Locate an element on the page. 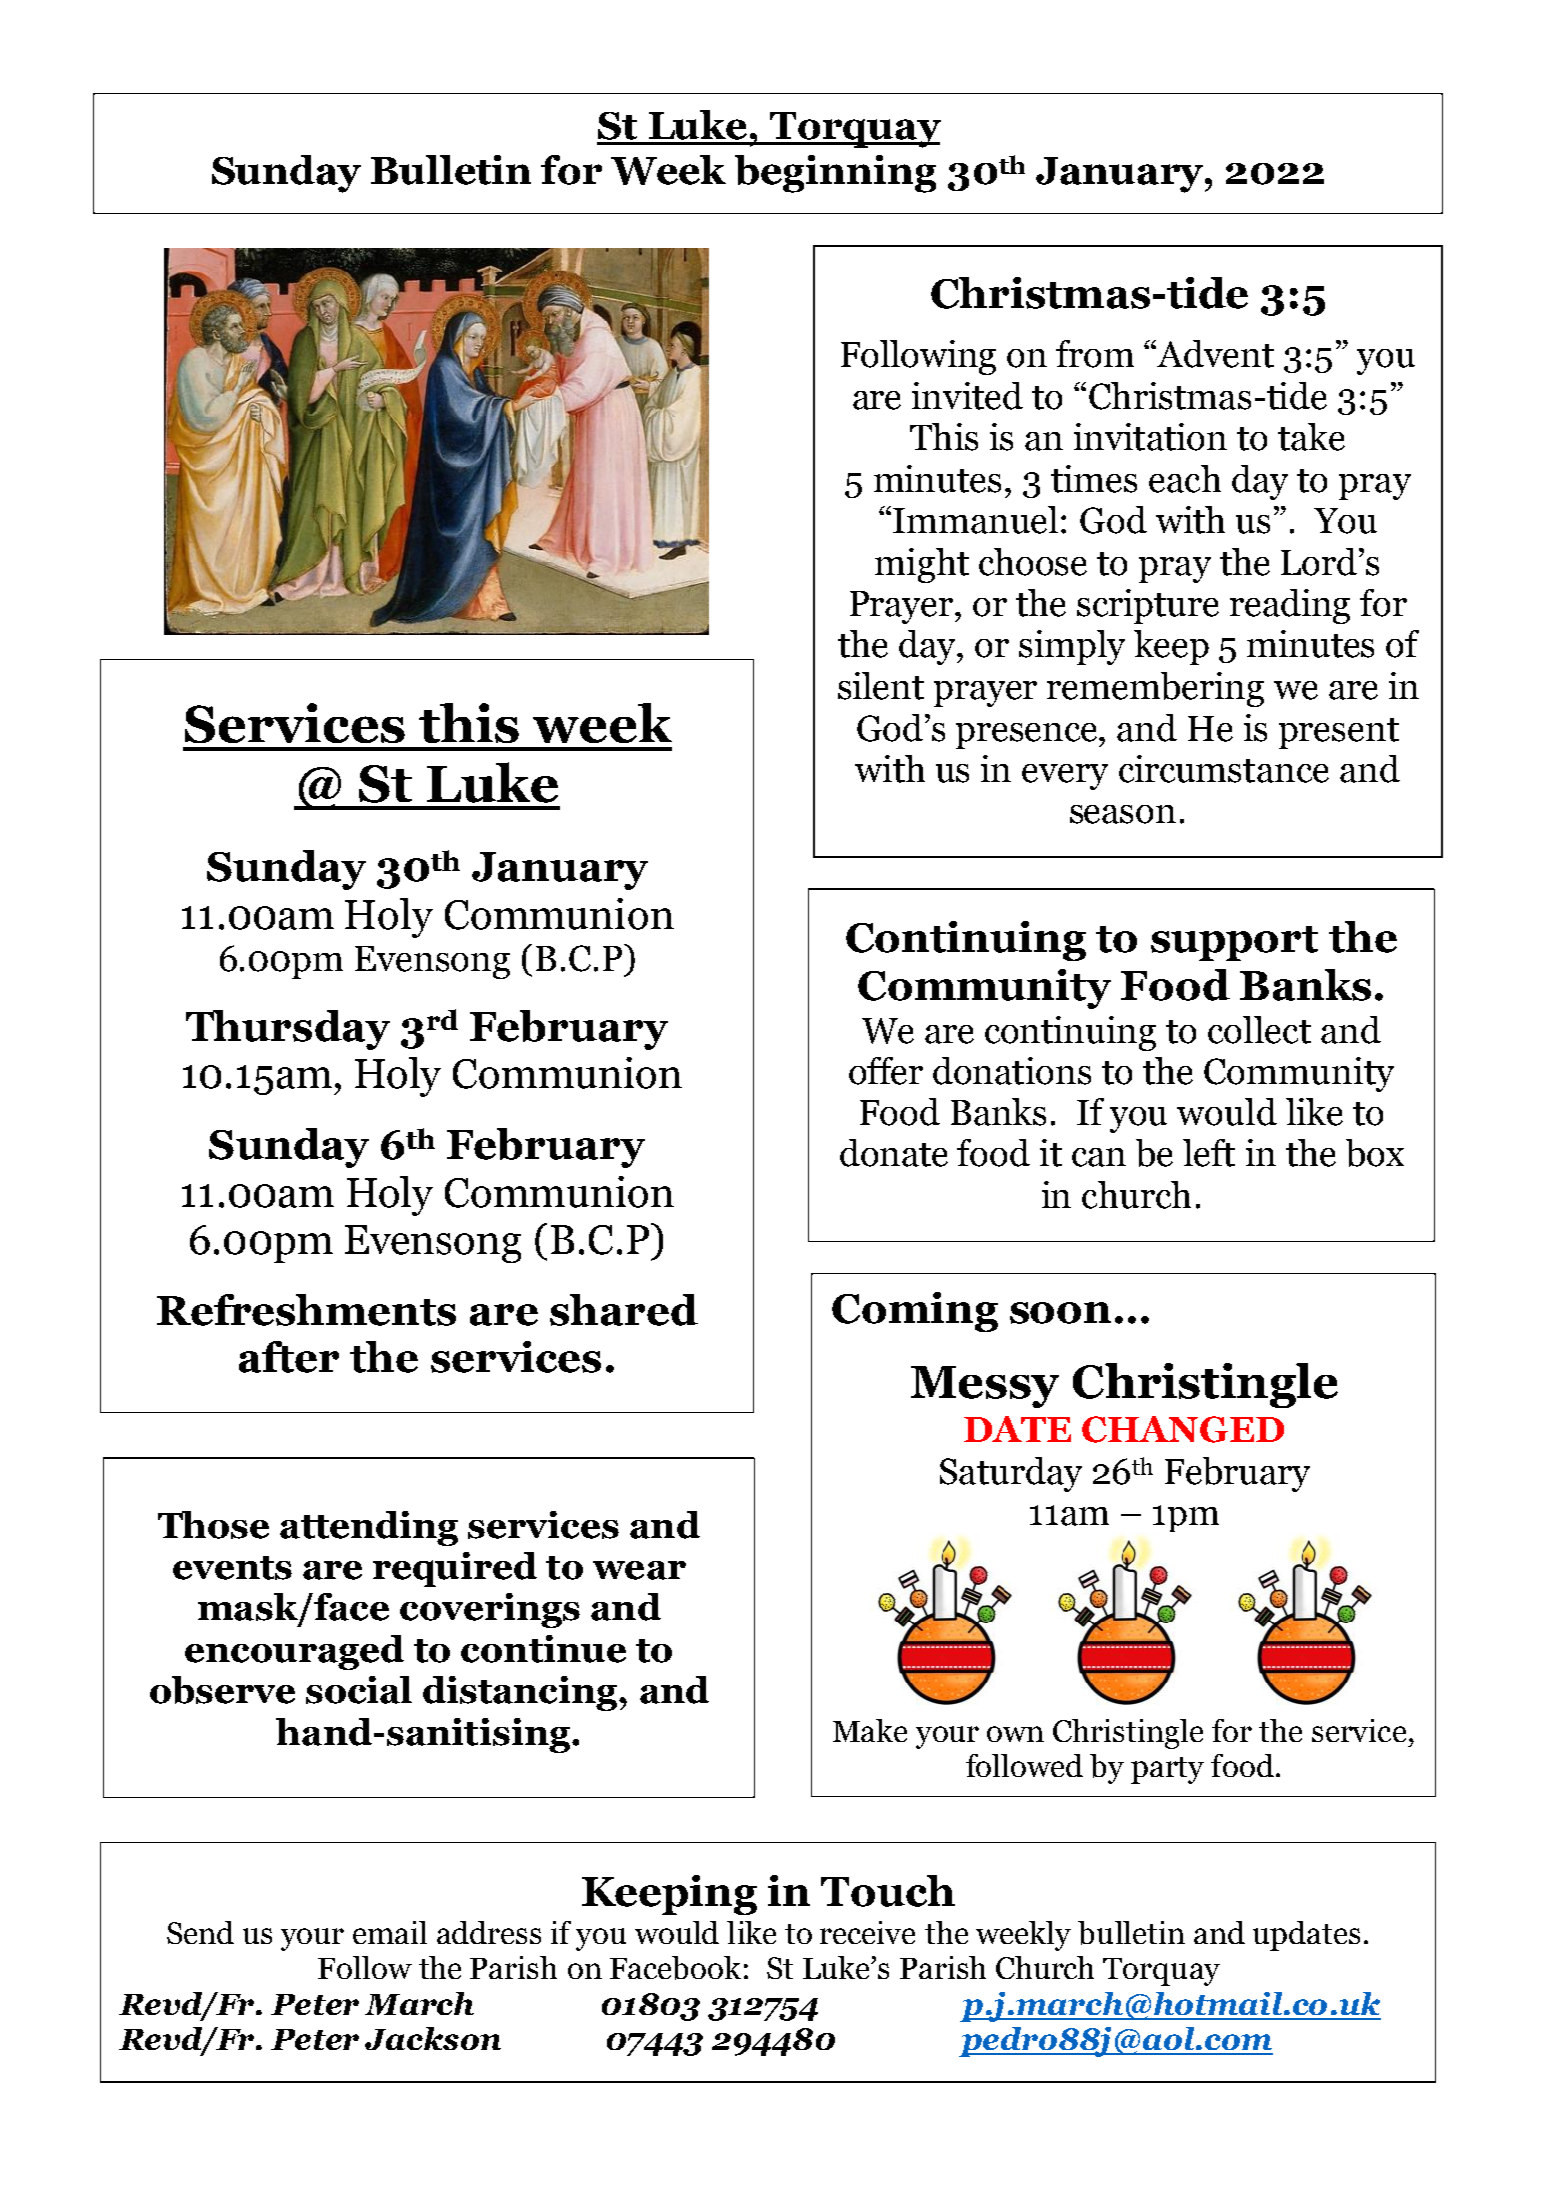 Image resolution: width=1550 pixels, height=2193 pixels. beginning is located at coordinates (835, 174).
